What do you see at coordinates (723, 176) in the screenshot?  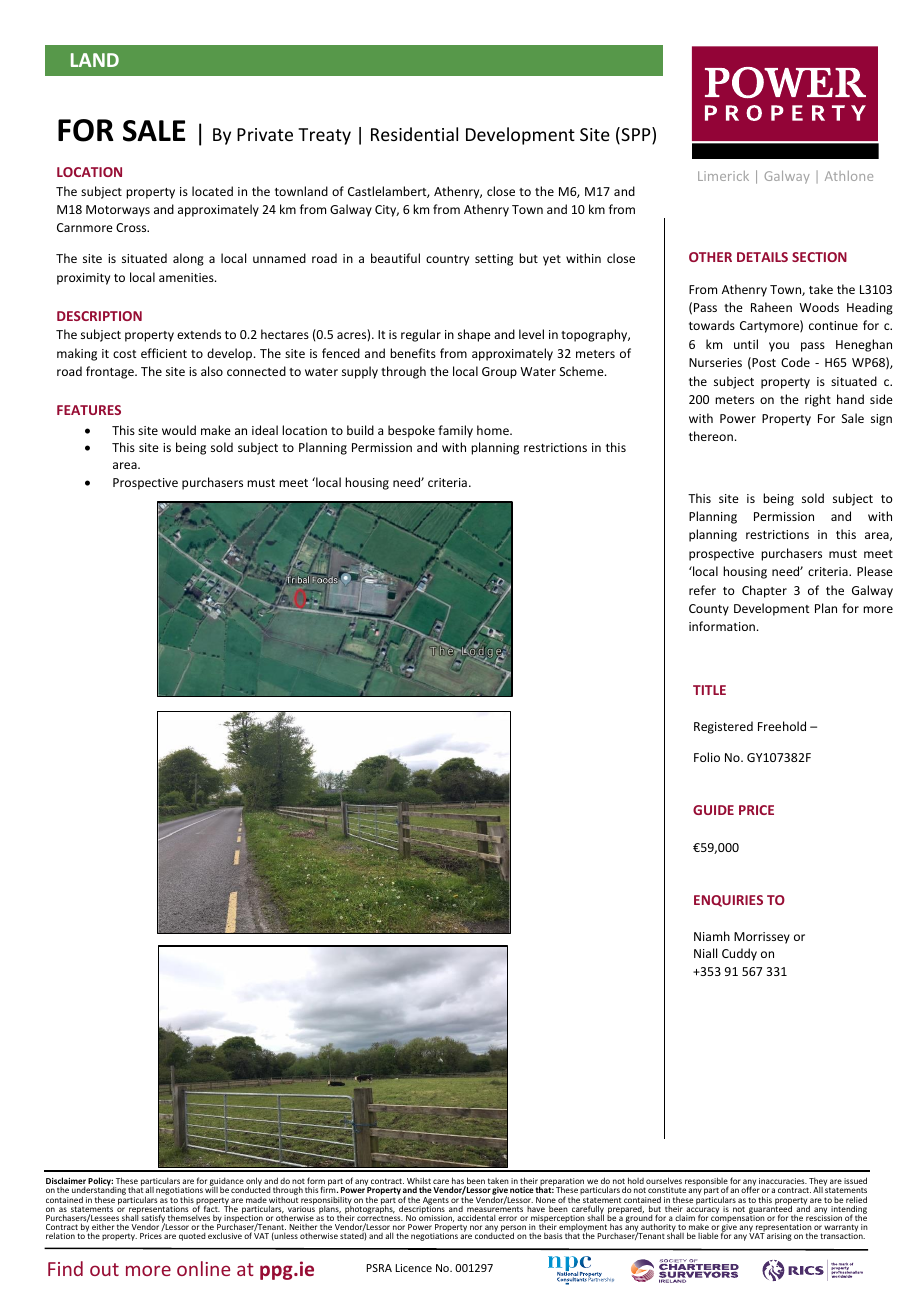 I see `Limerick` at bounding box center [723, 176].
